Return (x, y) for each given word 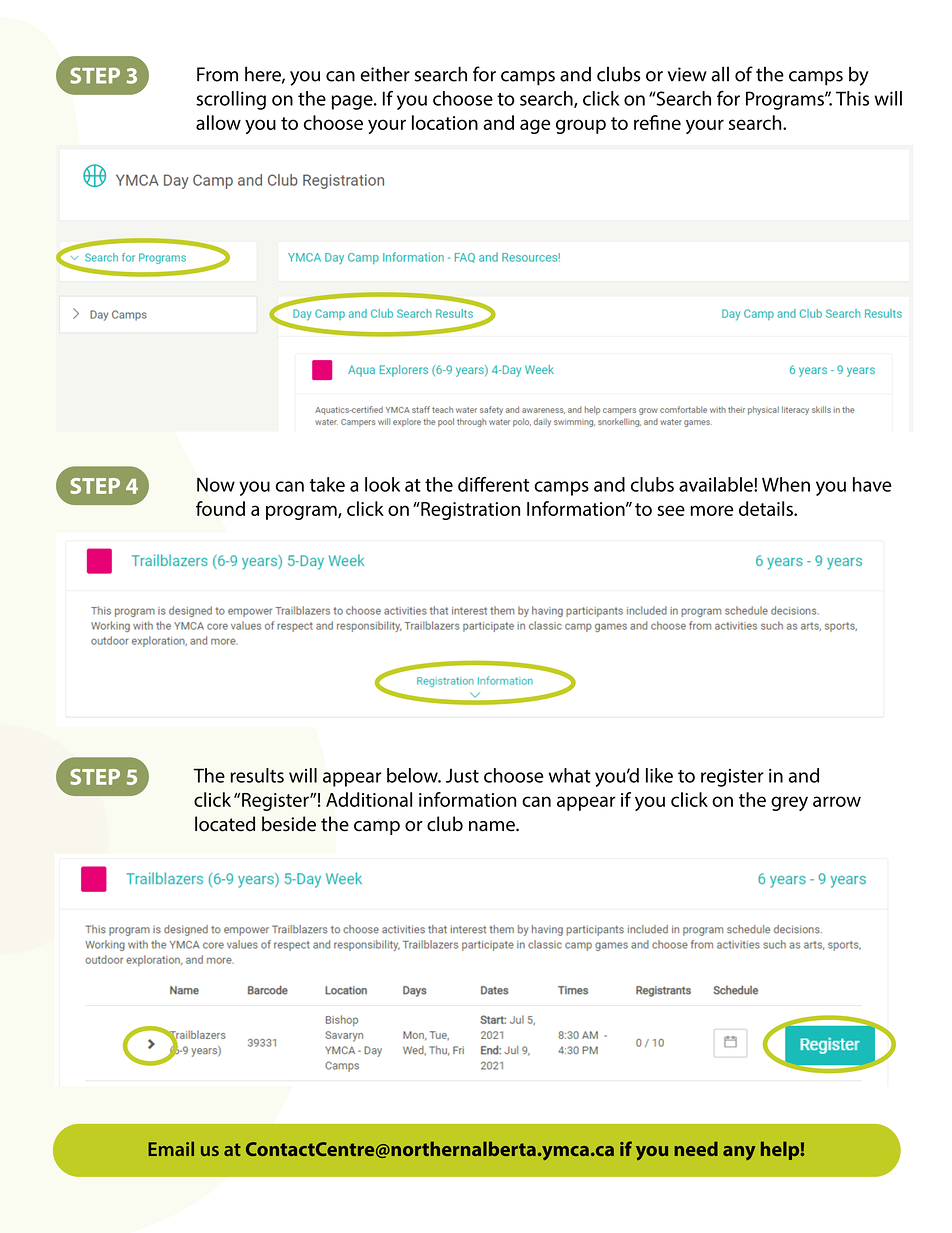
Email (171, 1148)
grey (789, 803)
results (257, 775)
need (696, 1148)
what (570, 775)
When (786, 484)
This (852, 98)
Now (216, 484)
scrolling (231, 100)
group (581, 126)
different (494, 484)
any (739, 1153)
